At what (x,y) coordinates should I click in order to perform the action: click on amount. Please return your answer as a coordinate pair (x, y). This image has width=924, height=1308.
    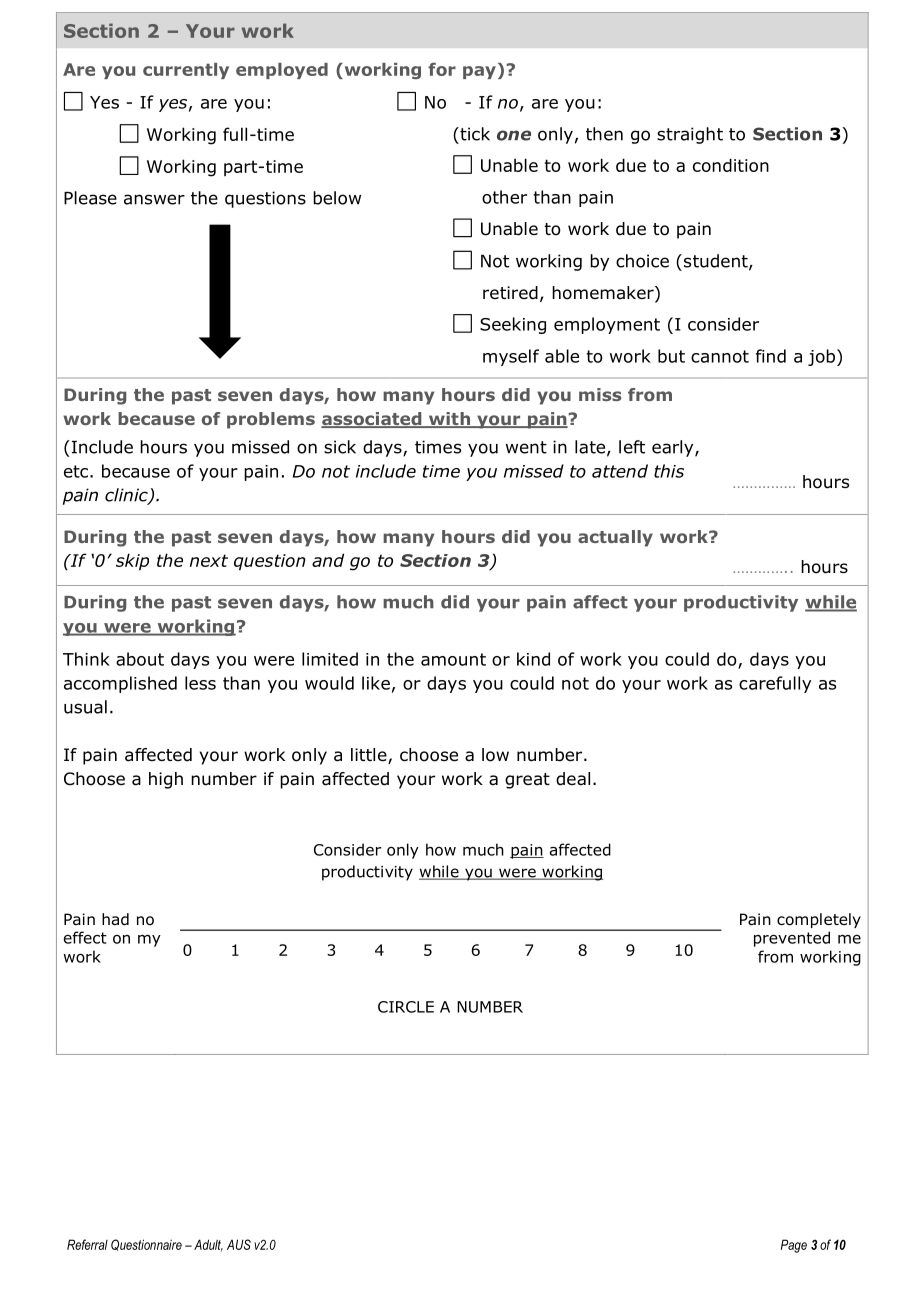
    Looking at the image, I should click on (453, 659).
